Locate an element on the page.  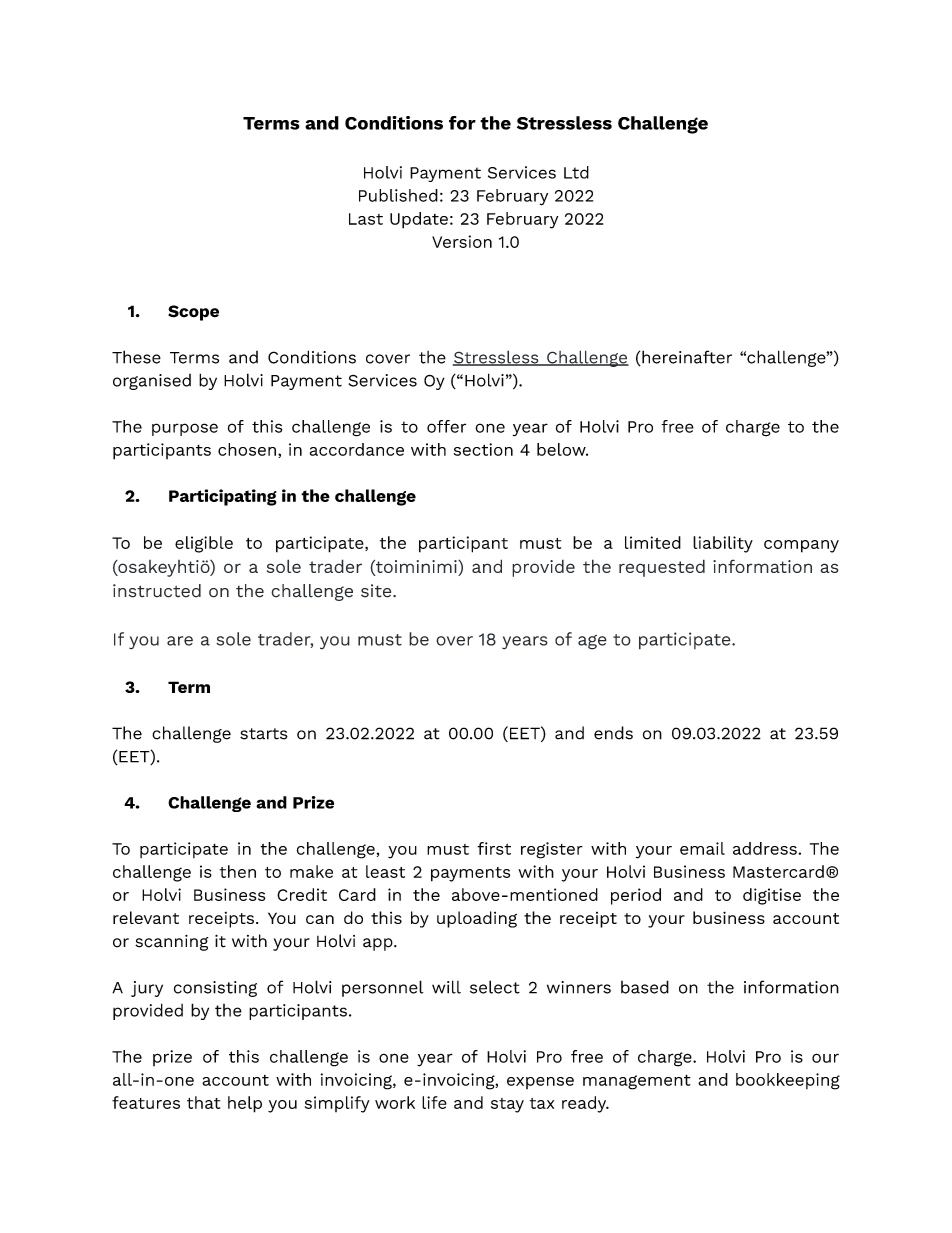
liability is located at coordinates (723, 544).
